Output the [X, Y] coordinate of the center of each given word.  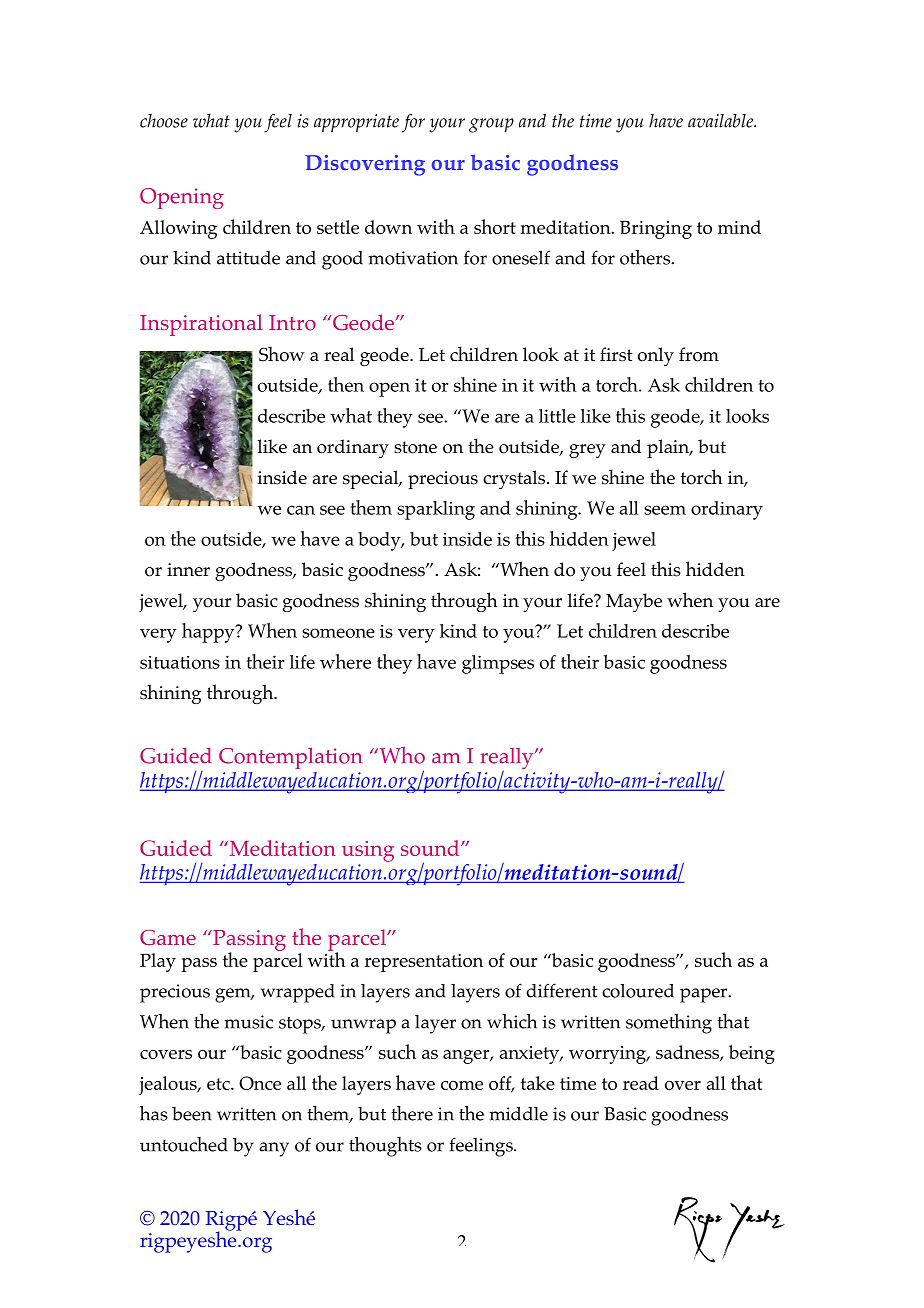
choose [164, 121]
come [462, 1085]
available [722, 121]
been [192, 1114]
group [491, 125]
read [641, 1083]
